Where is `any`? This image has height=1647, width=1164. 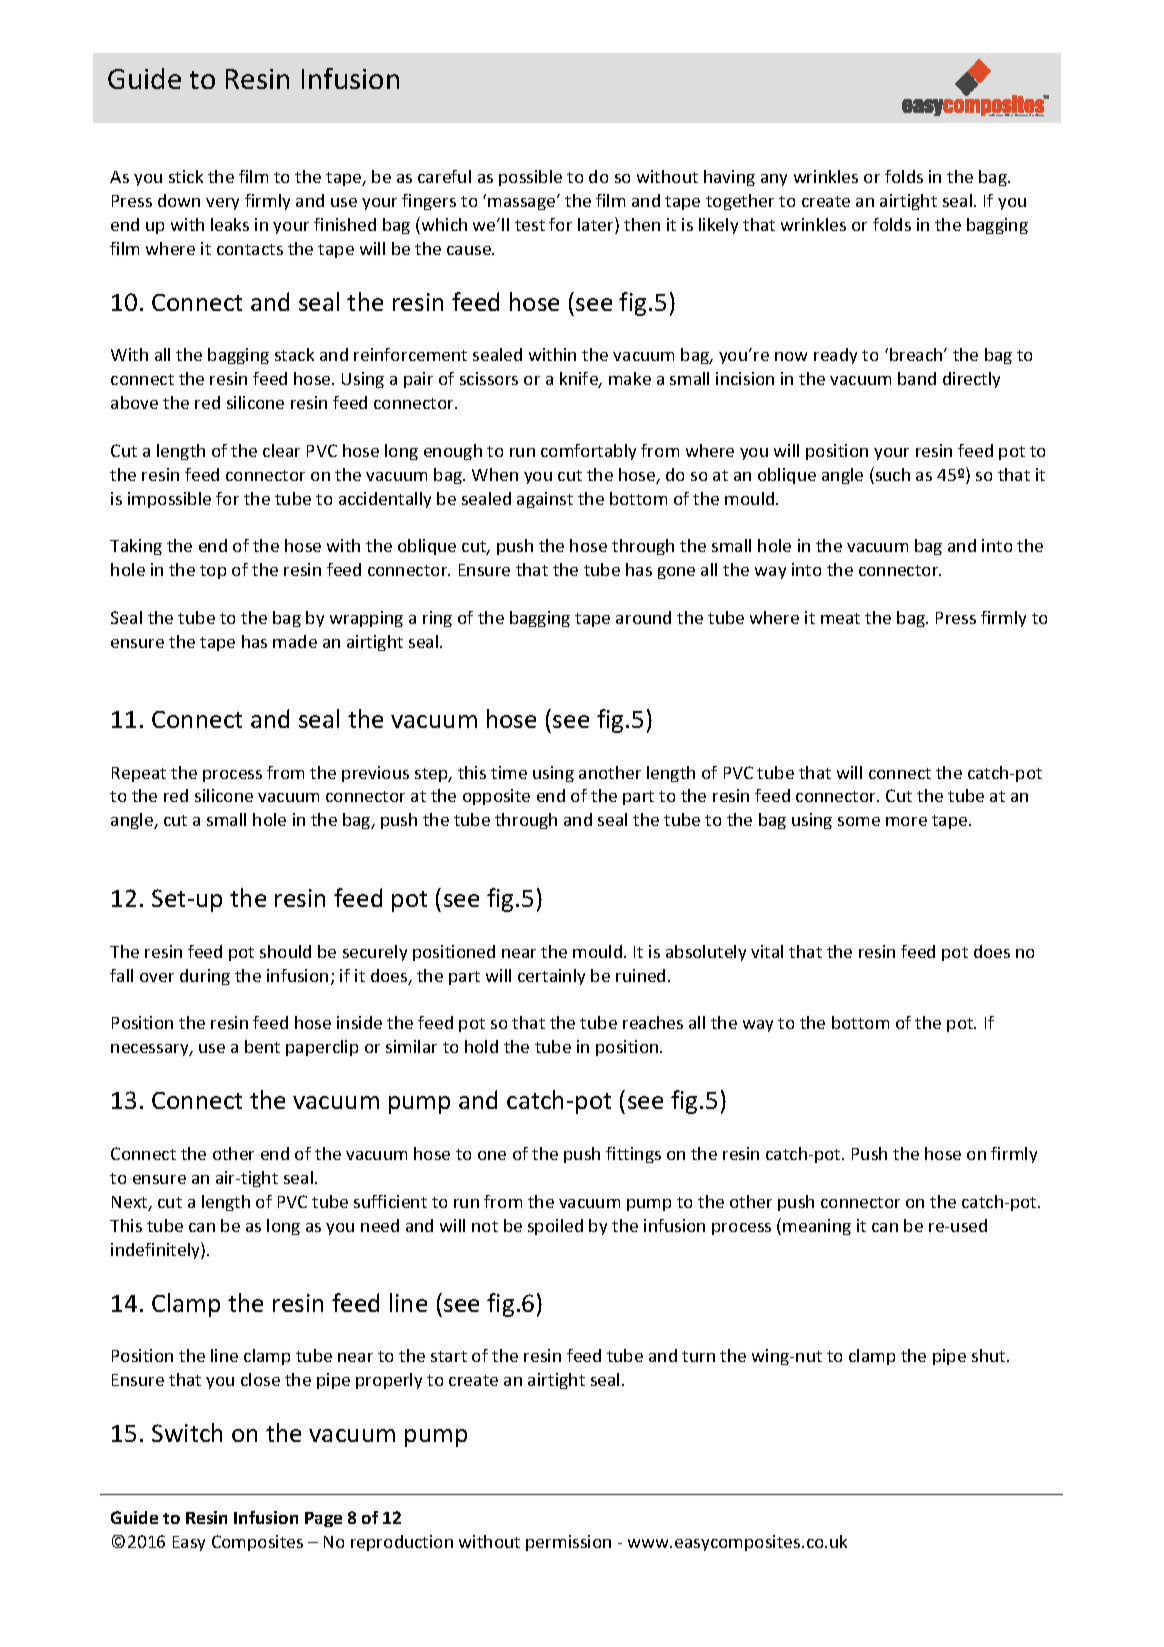 any is located at coordinates (774, 180).
